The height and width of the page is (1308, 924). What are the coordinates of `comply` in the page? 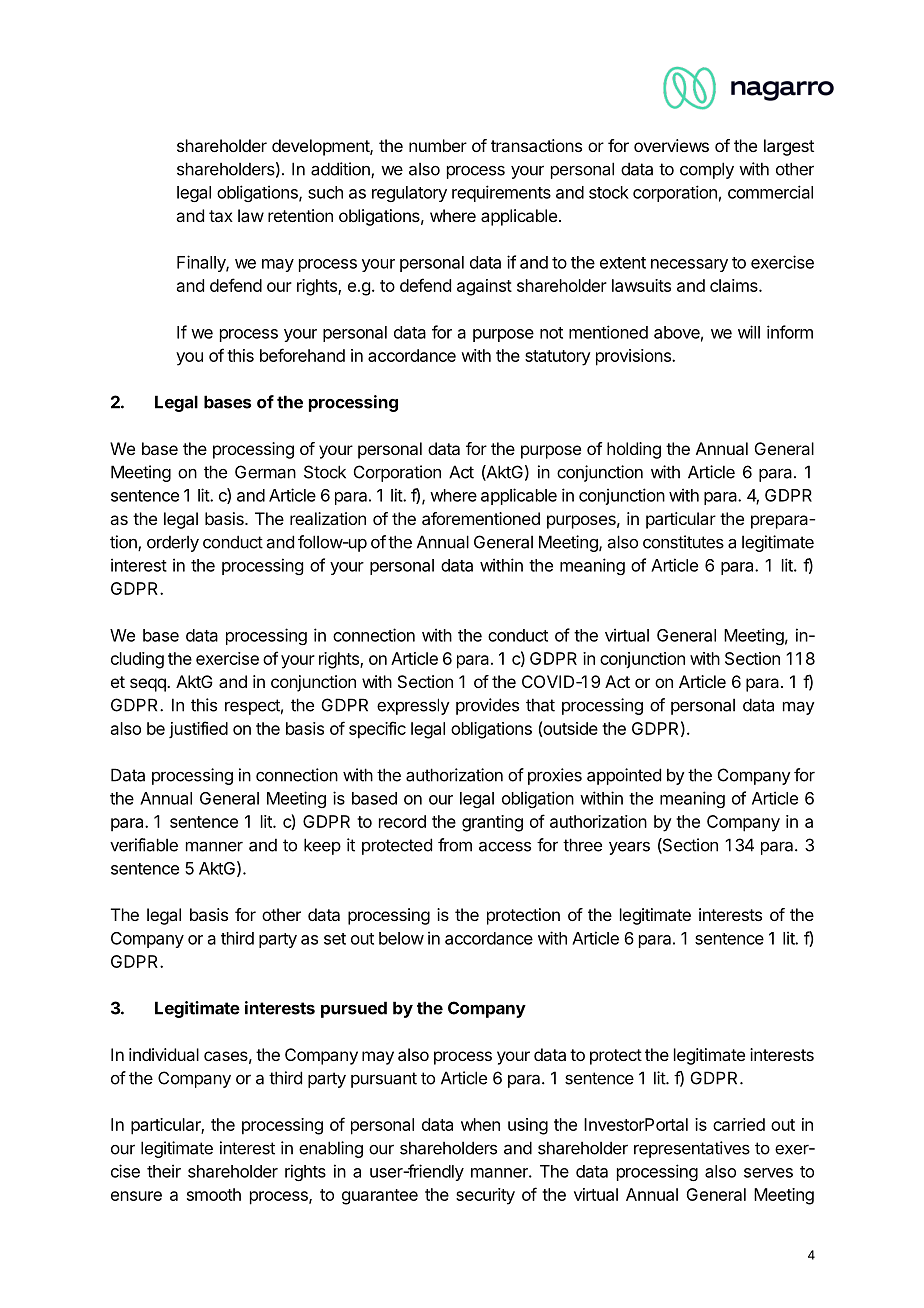 It's located at (707, 170).
